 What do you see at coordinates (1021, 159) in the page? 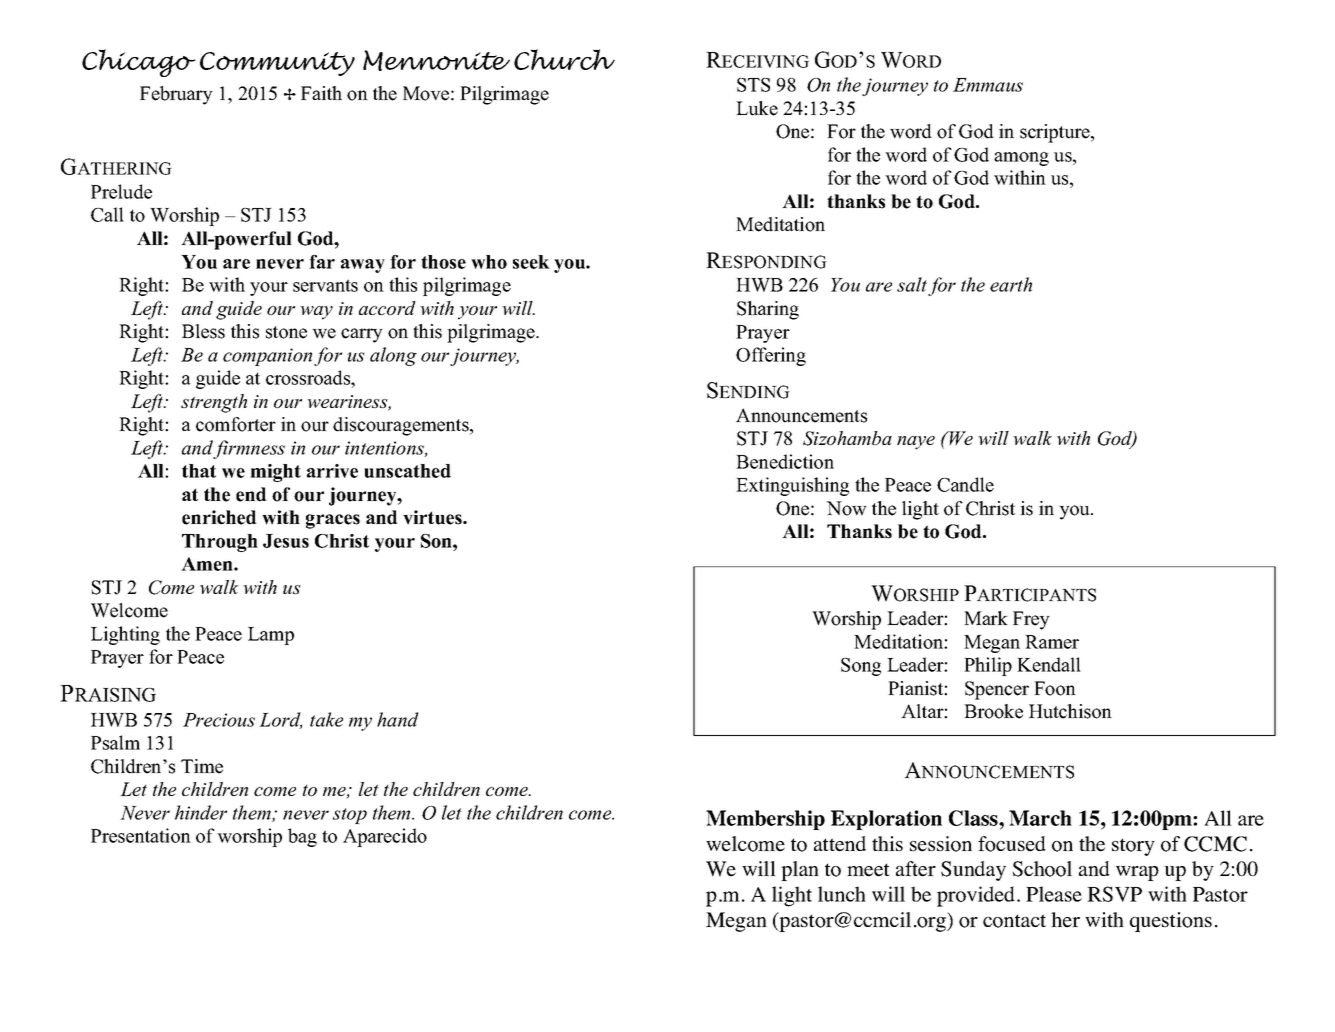
I see `among` at bounding box center [1021, 159].
